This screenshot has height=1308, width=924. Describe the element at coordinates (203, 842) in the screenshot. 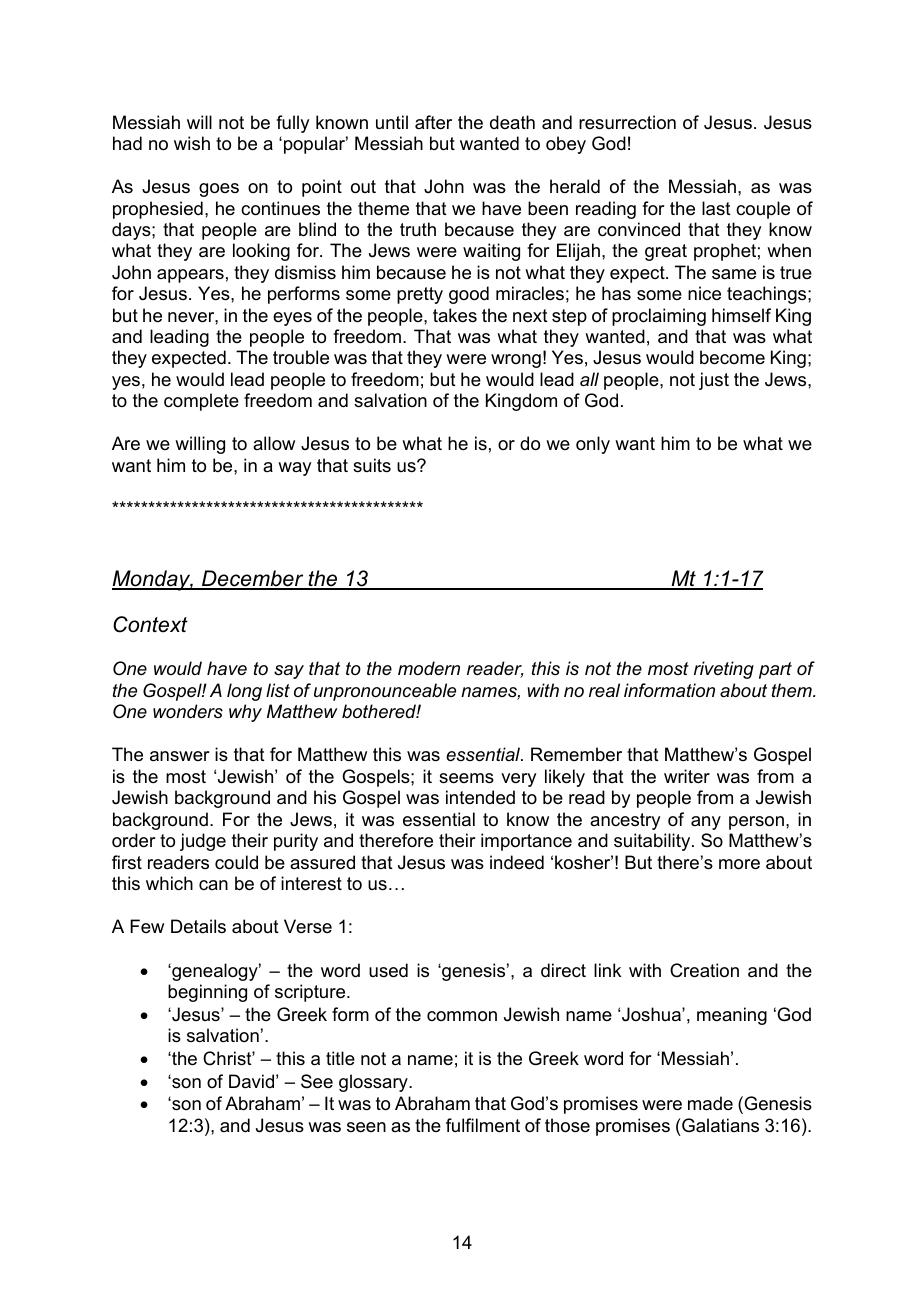

I see `judge` at that location.
